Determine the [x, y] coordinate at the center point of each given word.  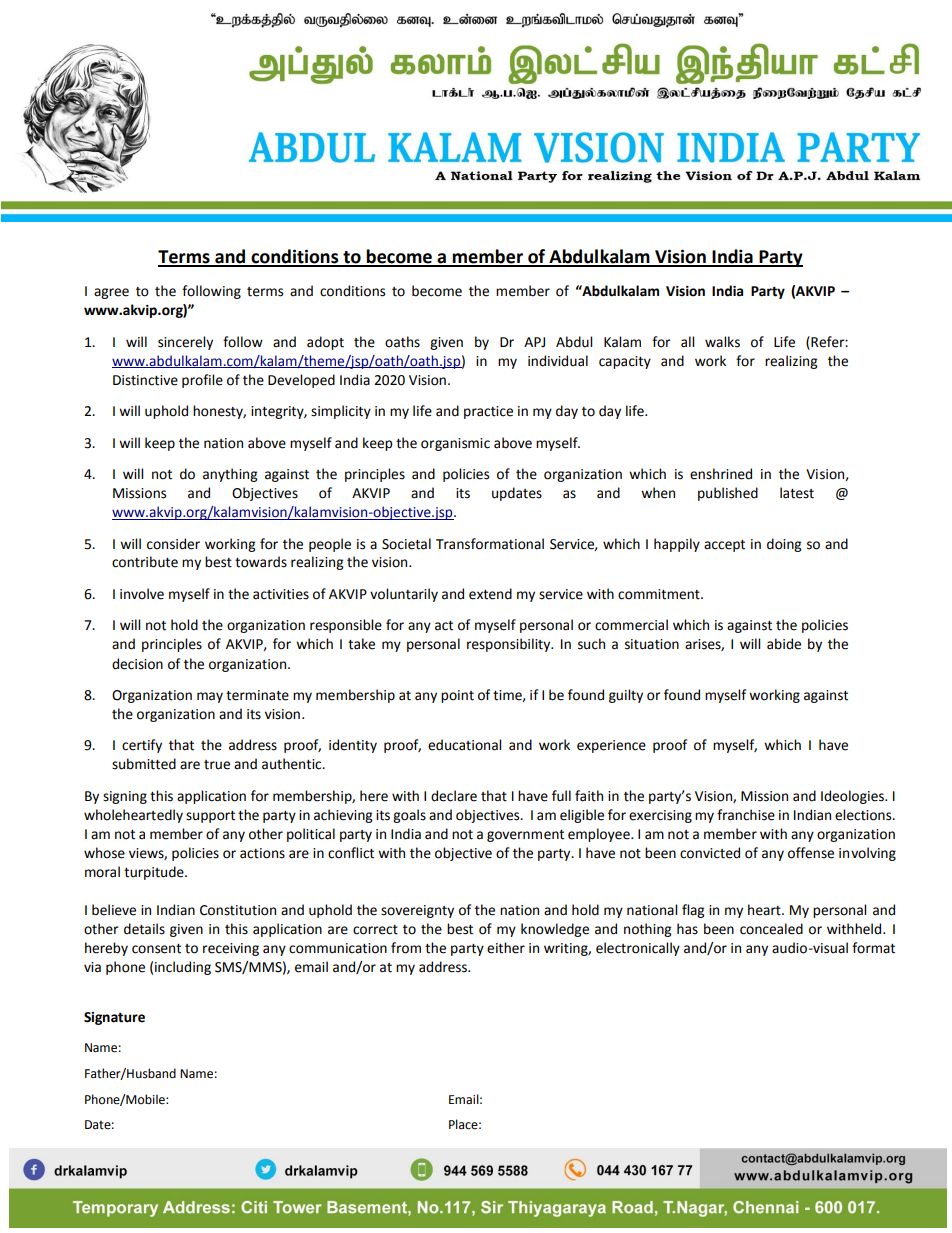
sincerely [185, 343]
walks [722, 342]
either [506, 948]
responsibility [510, 645]
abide [784, 644]
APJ [534, 342]
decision [137, 664]
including [183, 968]
